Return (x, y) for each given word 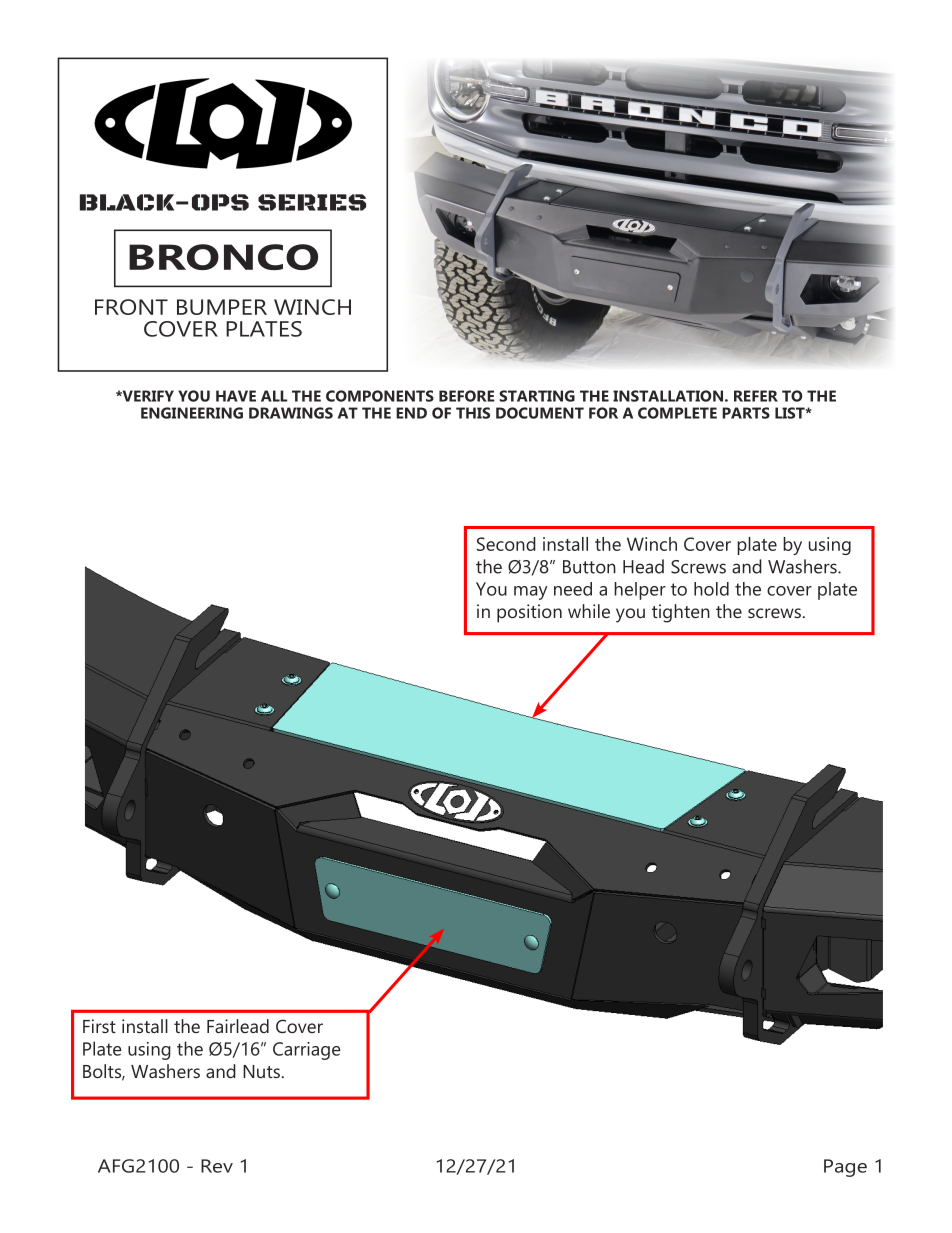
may (531, 593)
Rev (217, 1166)
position (529, 613)
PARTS (746, 413)
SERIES (312, 202)
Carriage (307, 1051)
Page (845, 1168)
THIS (473, 413)
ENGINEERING (192, 413)
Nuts (261, 1071)
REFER (756, 396)
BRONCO (223, 257)
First (99, 1026)
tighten (681, 613)
